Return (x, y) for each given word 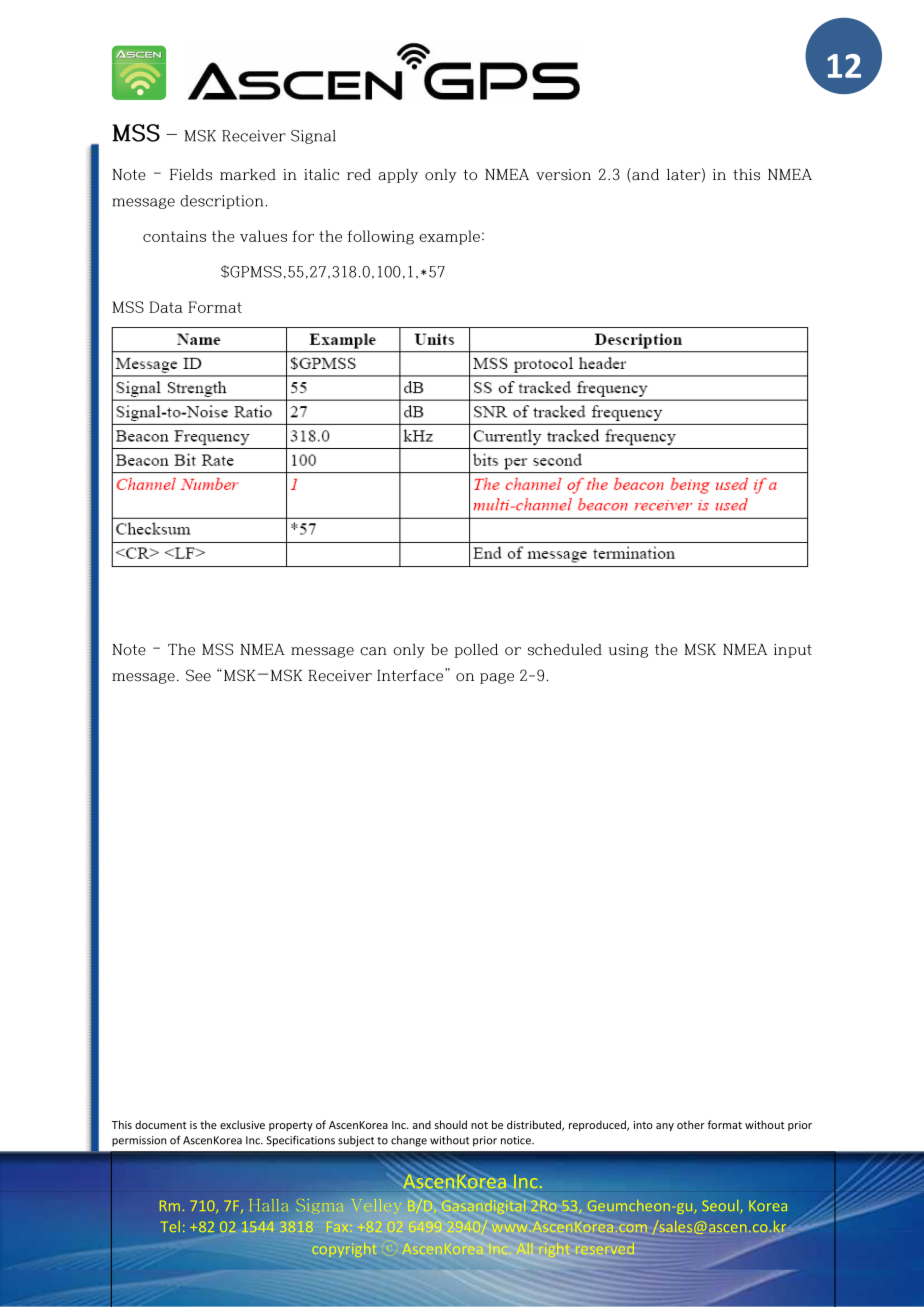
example (449, 237)
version (563, 175)
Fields (191, 175)
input (793, 651)
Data (166, 307)
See (198, 675)
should (451, 1124)
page (497, 678)
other (691, 1124)
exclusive (242, 1124)
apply (398, 176)
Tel (171, 1226)
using (628, 651)
